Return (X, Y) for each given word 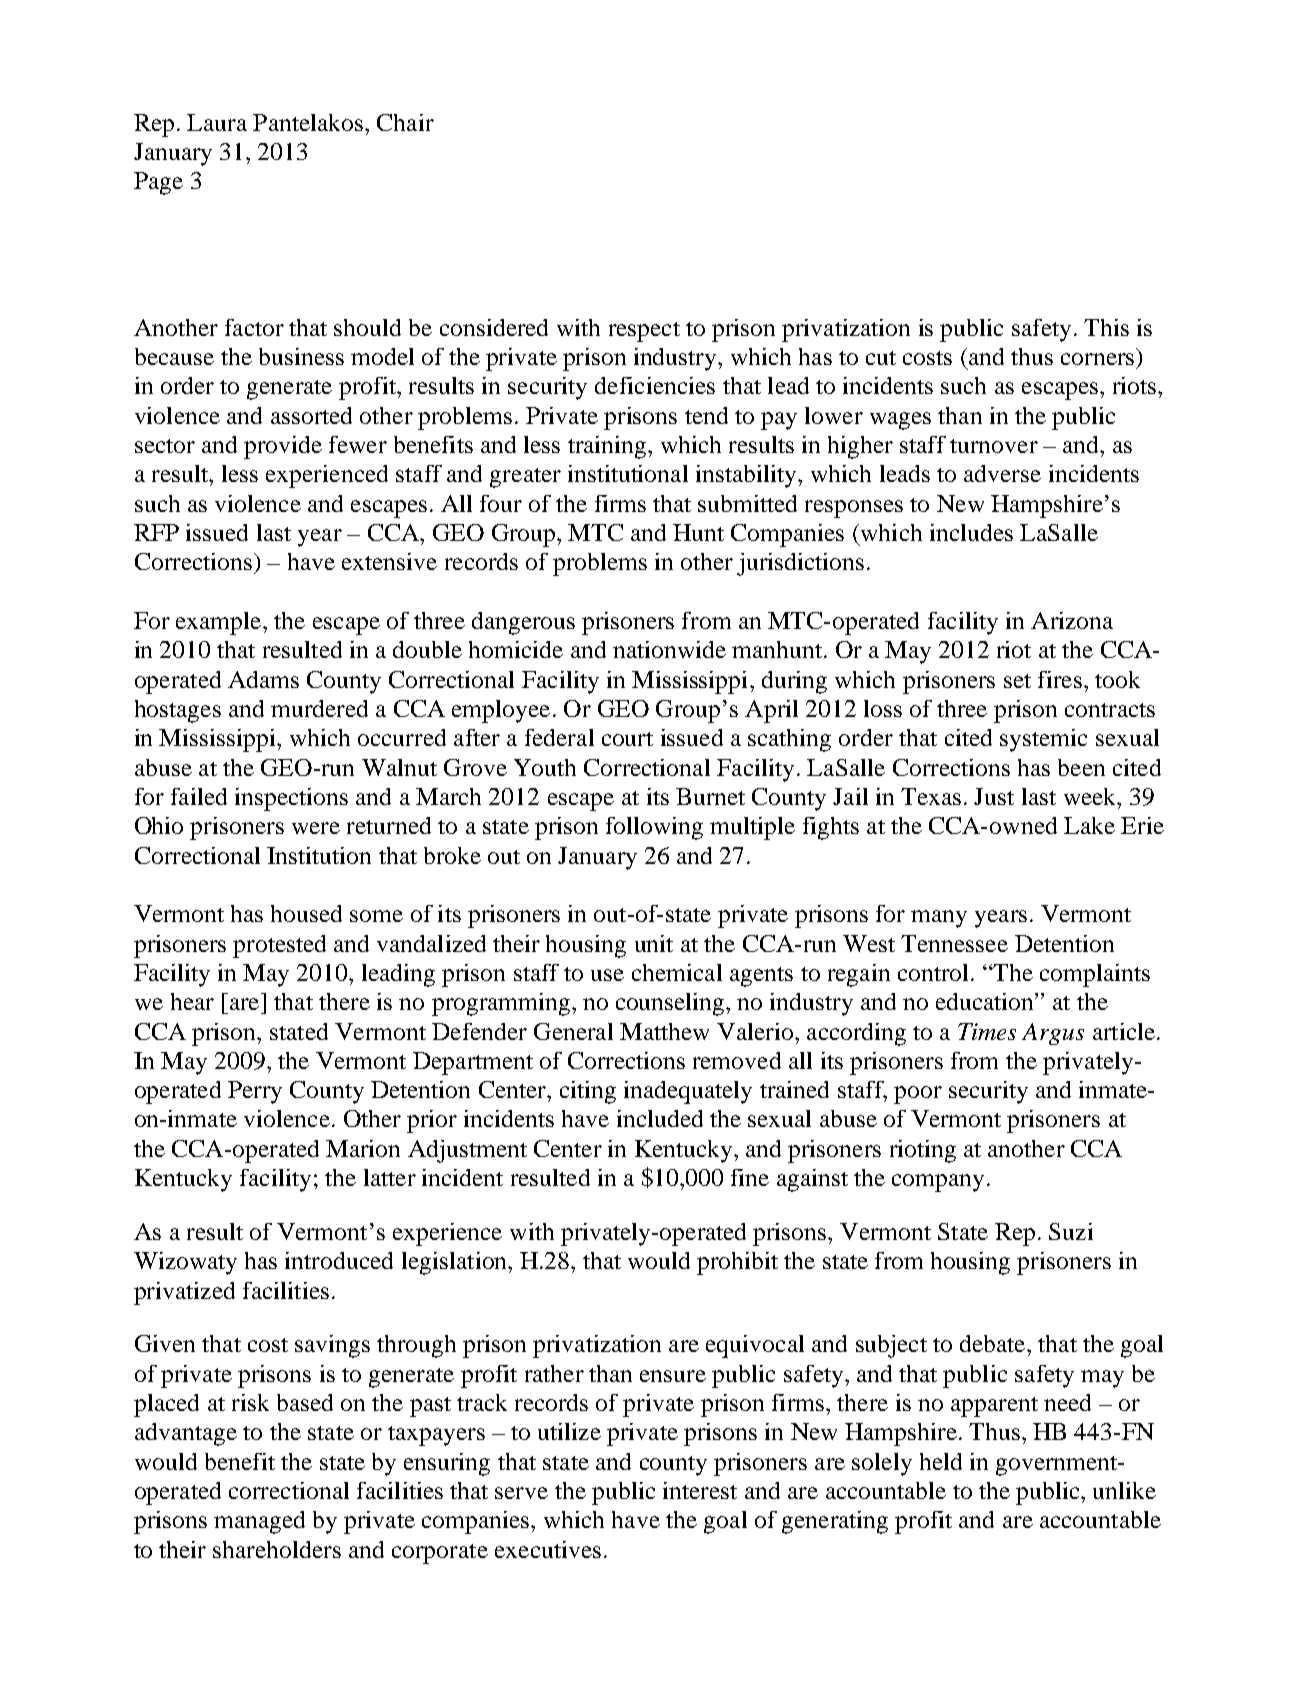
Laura (217, 122)
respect (644, 332)
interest (700, 1490)
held (941, 1461)
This (1106, 327)
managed (259, 1522)
